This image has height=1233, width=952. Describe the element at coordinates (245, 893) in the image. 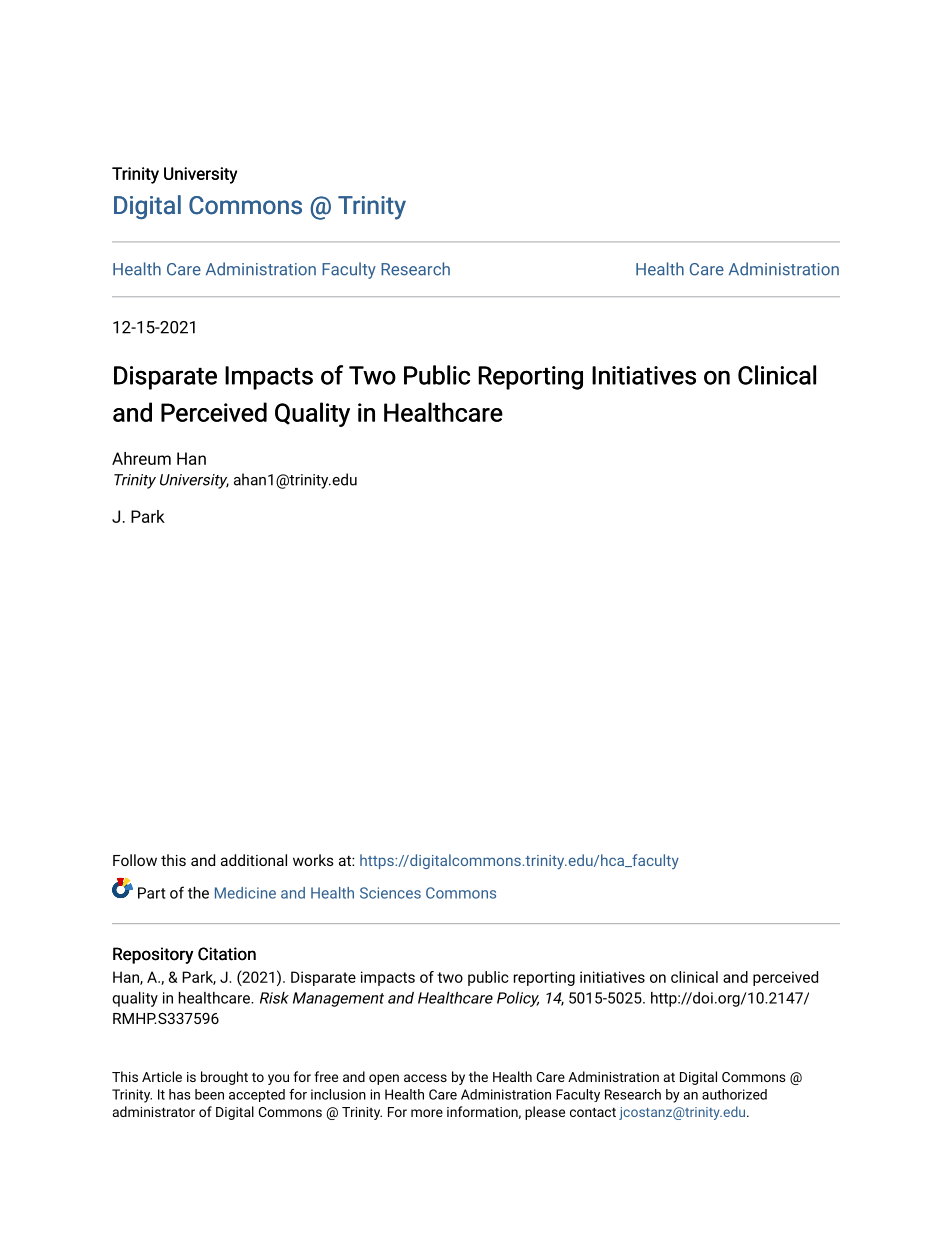

I see `Medicine` at that location.
